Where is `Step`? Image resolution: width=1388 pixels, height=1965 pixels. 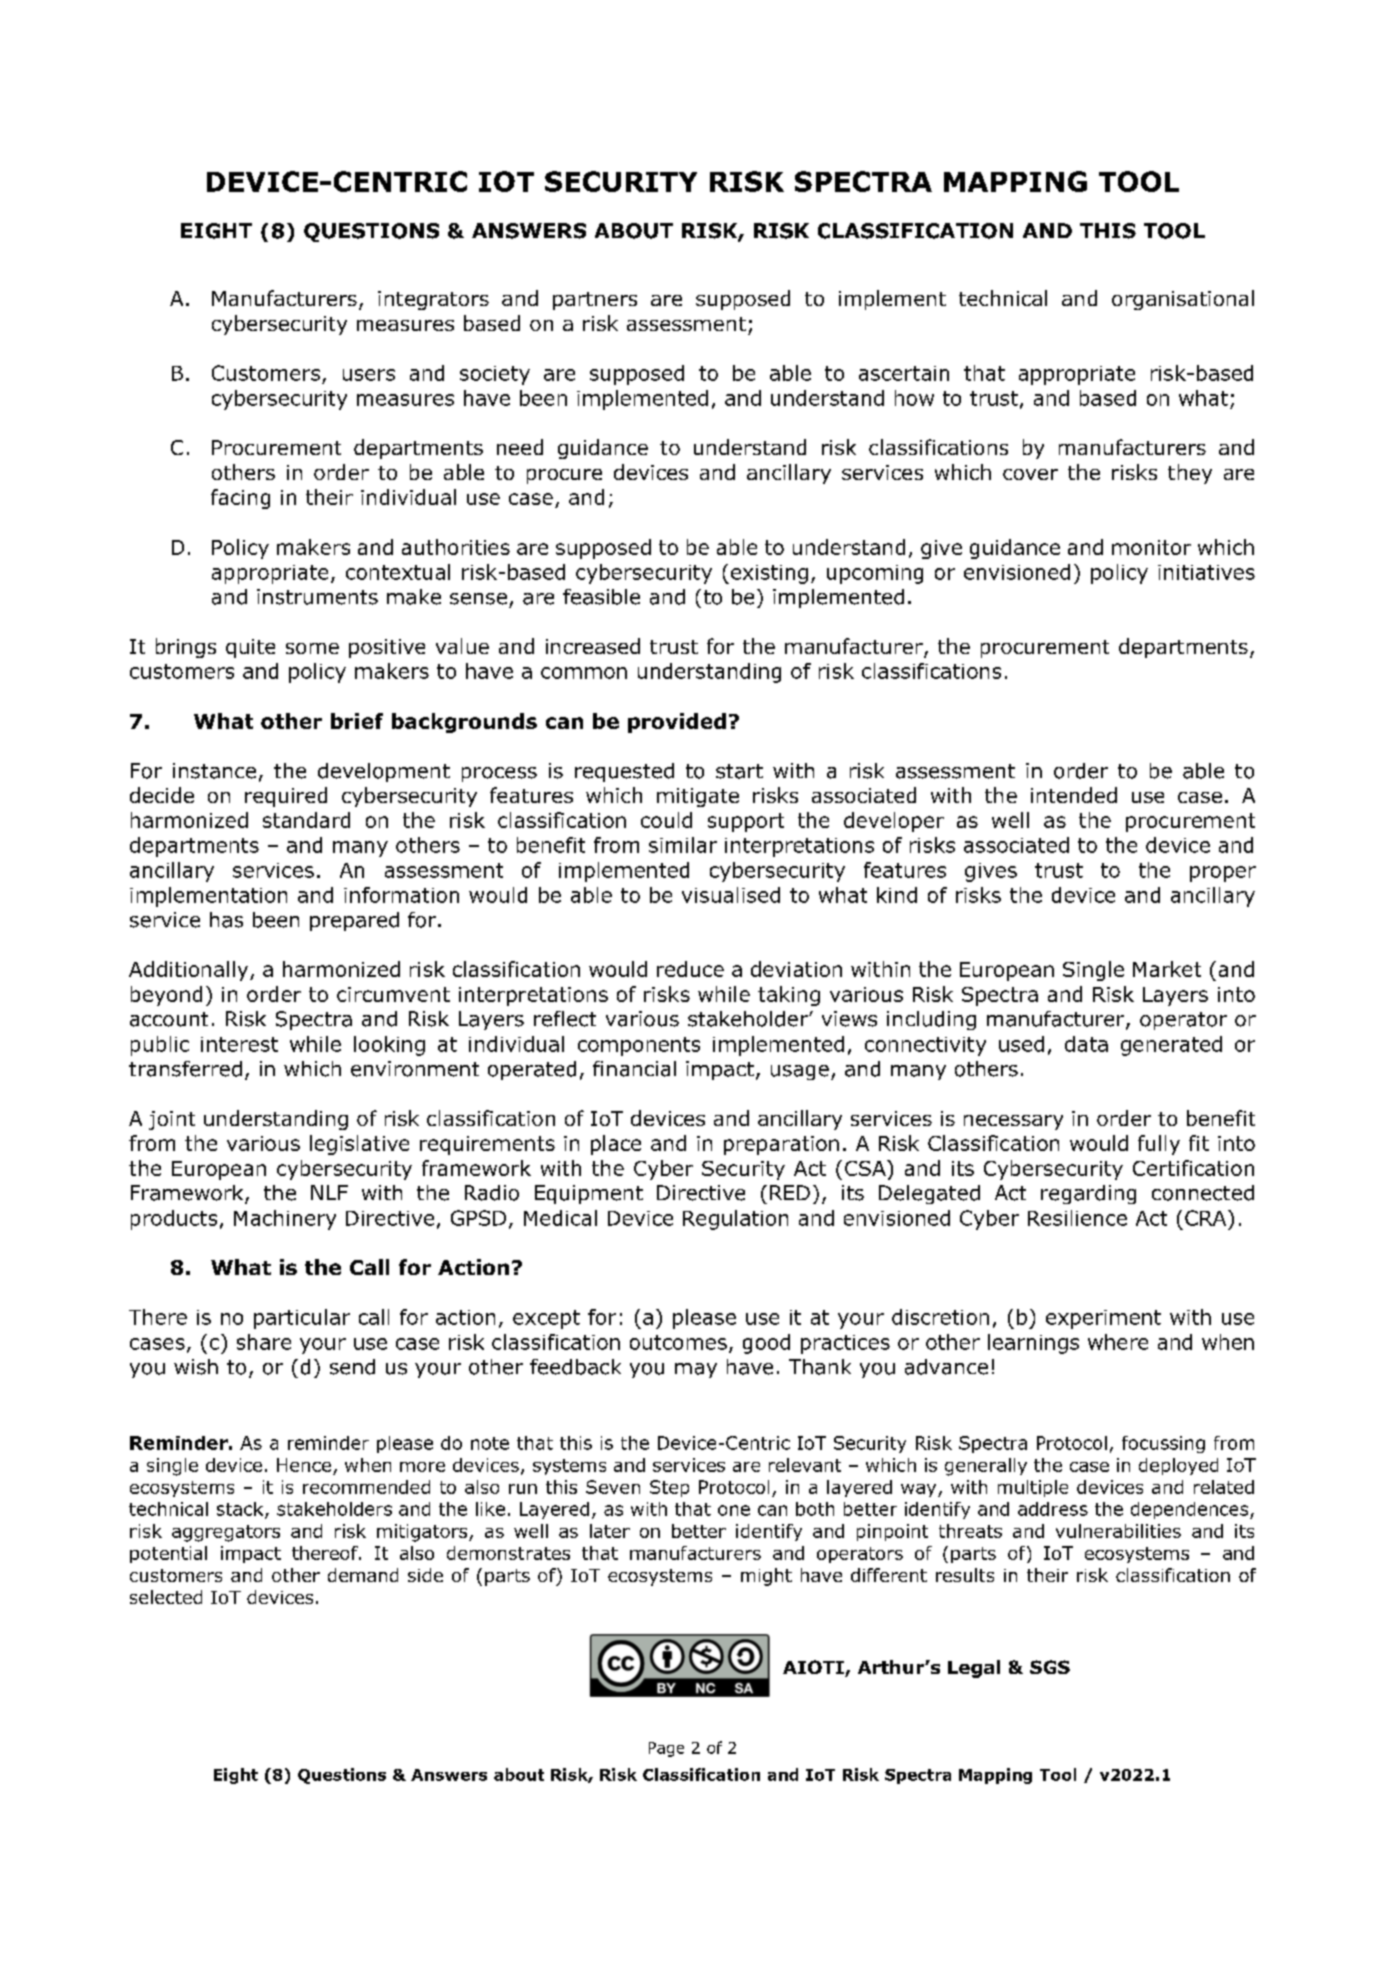 Step is located at coordinates (669, 1488).
